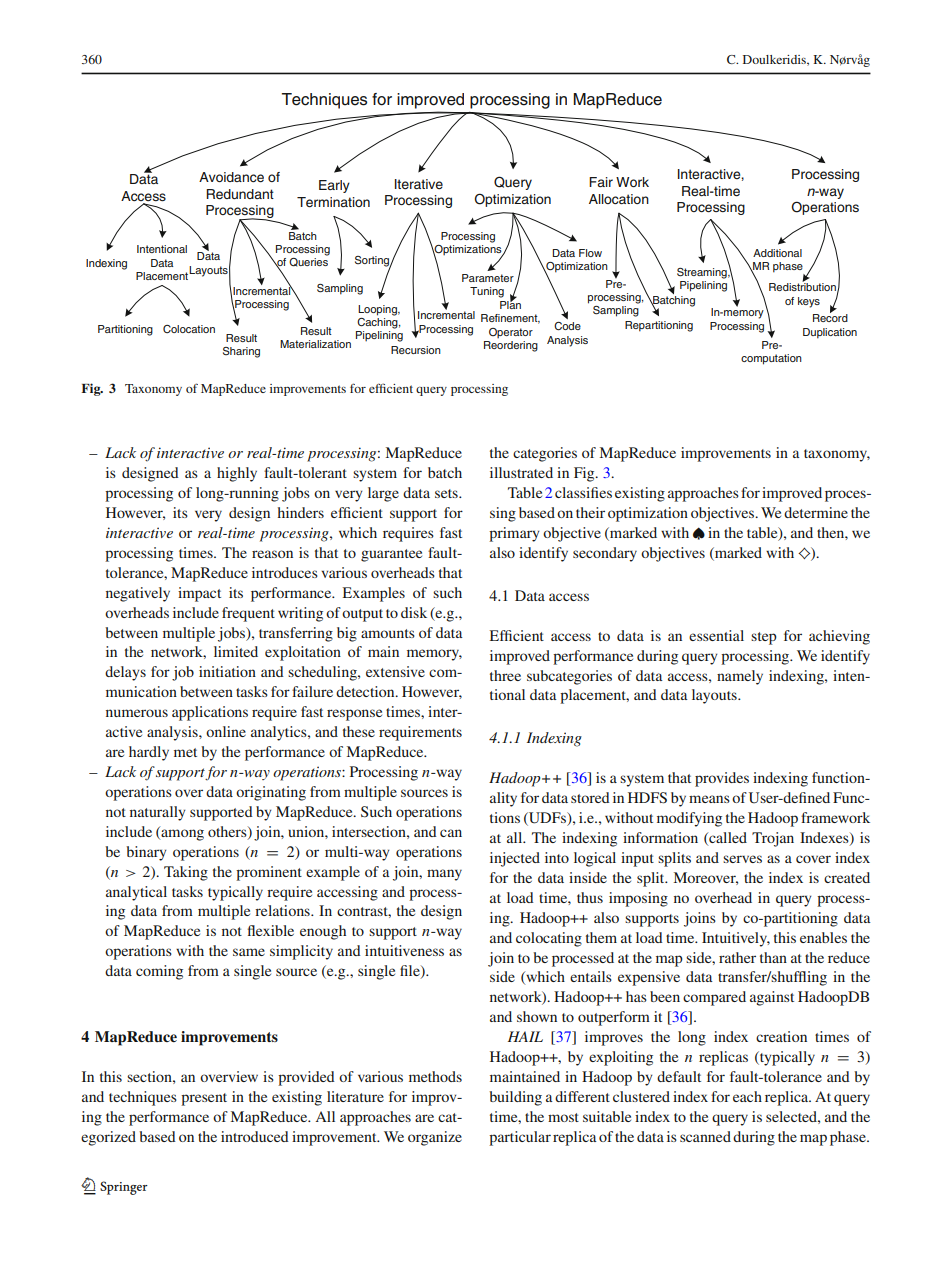 The width and height of the screenshot is (952, 1265). What do you see at coordinates (773, 957) in the screenshot?
I see `than` at bounding box center [773, 957].
